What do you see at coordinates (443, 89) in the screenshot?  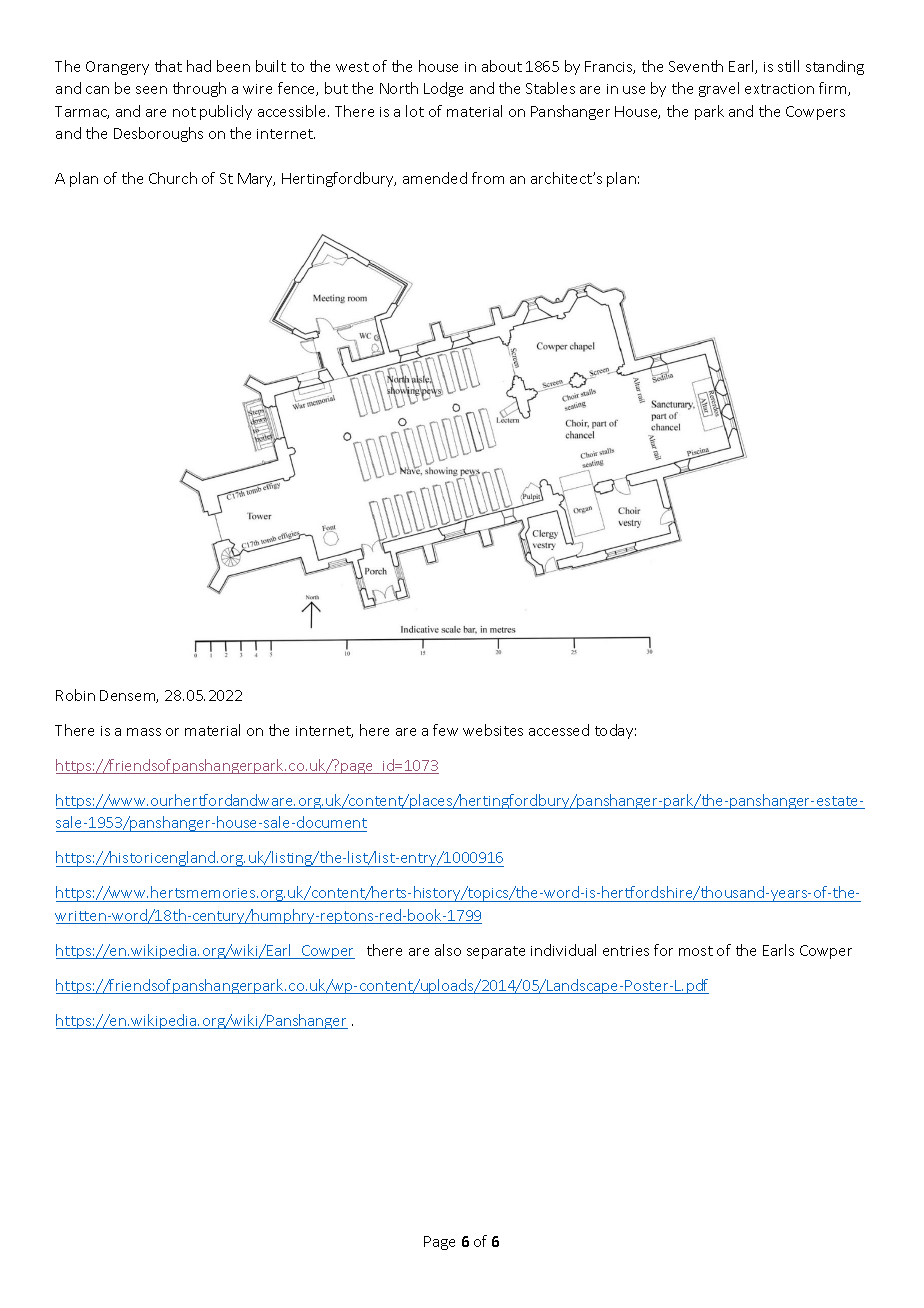 I see `Lodge` at bounding box center [443, 89].
